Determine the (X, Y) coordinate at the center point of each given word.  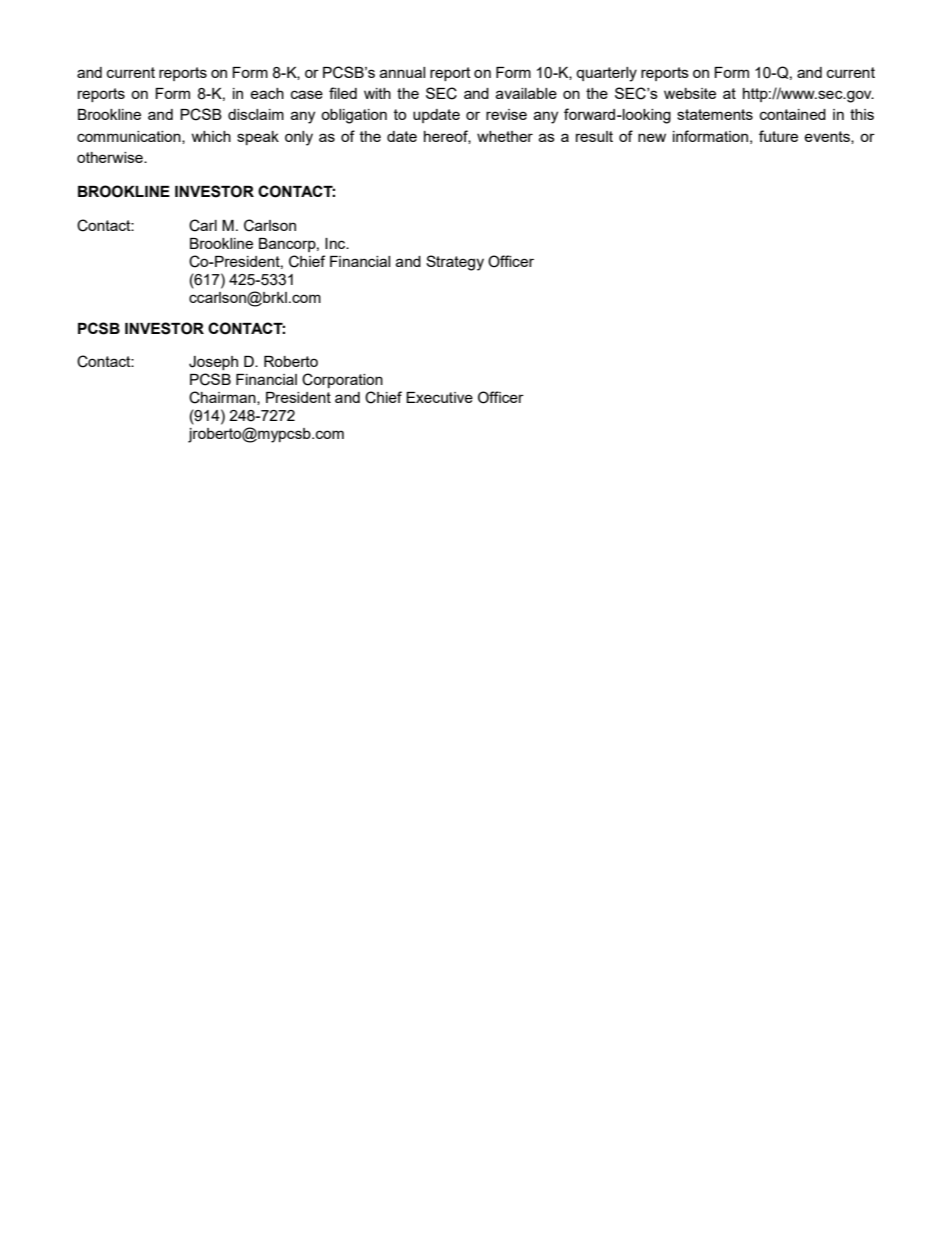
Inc (336, 243)
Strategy (455, 263)
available (526, 93)
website (690, 93)
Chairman (223, 398)
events (828, 137)
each (267, 93)
